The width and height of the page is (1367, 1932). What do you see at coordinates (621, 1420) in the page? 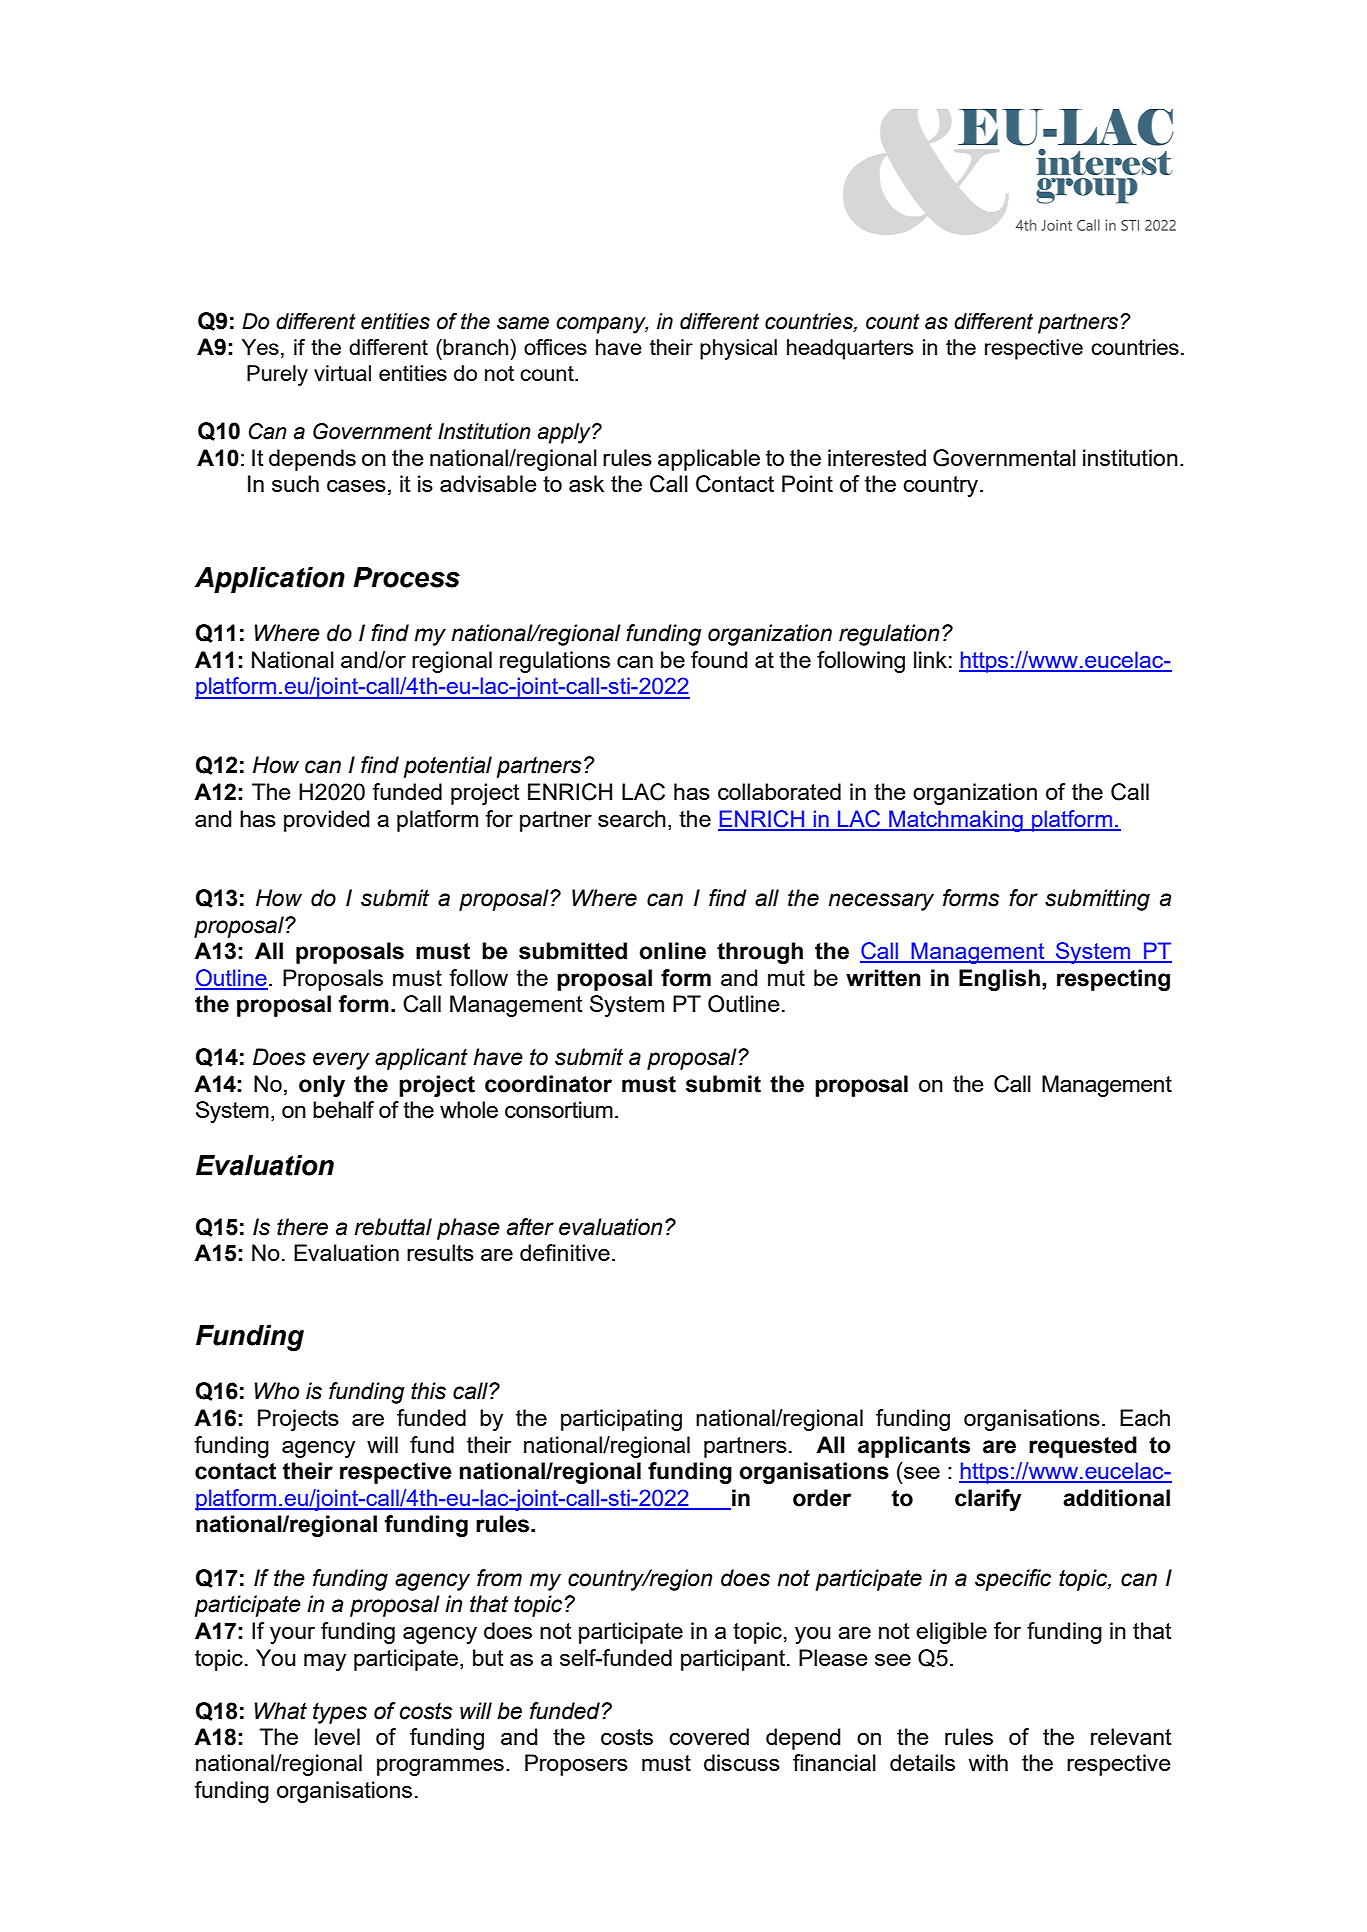
I see `participating` at bounding box center [621, 1420].
